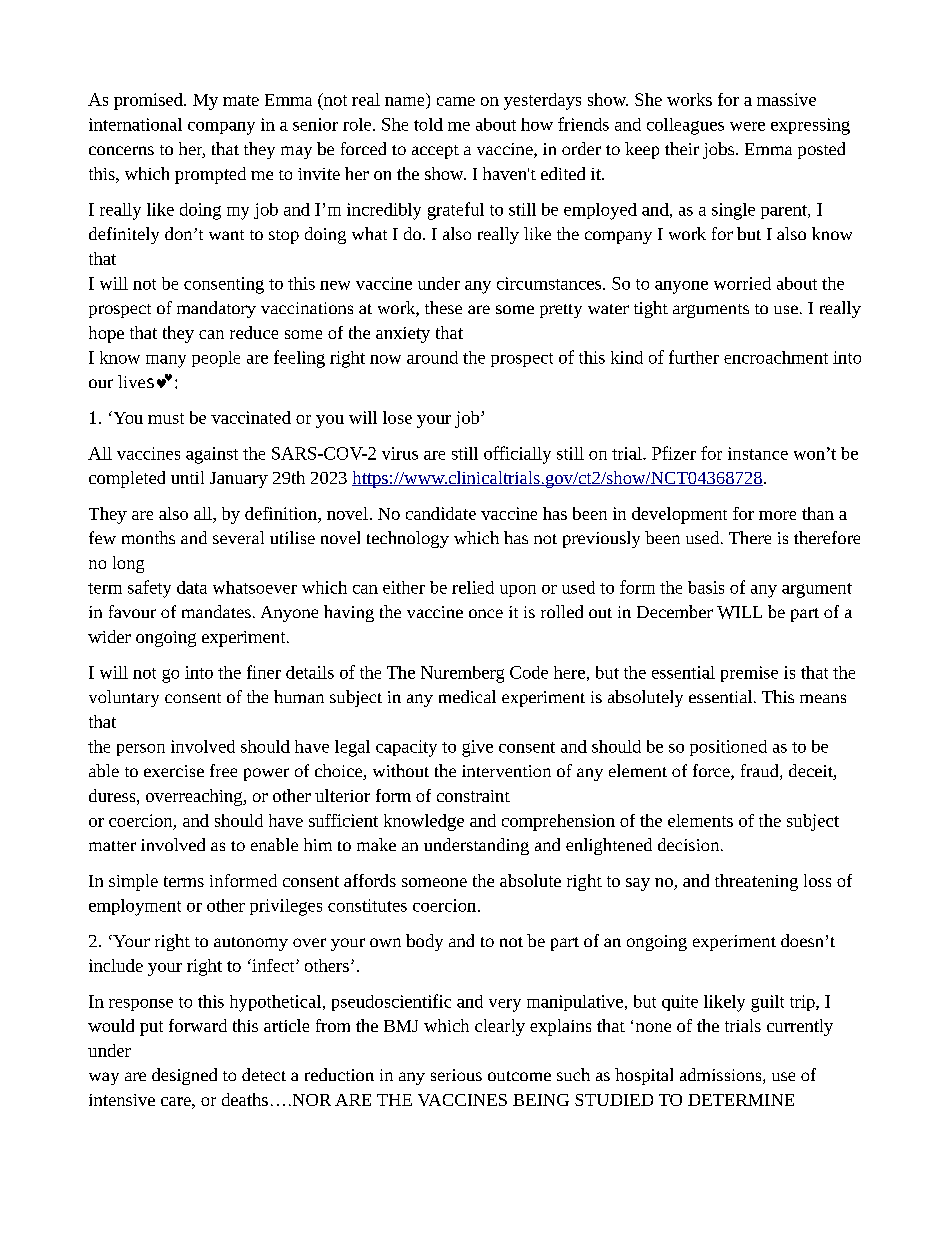 The image size is (952, 1233). What do you see at coordinates (758, 453) in the screenshot?
I see `instance` at bounding box center [758, 453].
